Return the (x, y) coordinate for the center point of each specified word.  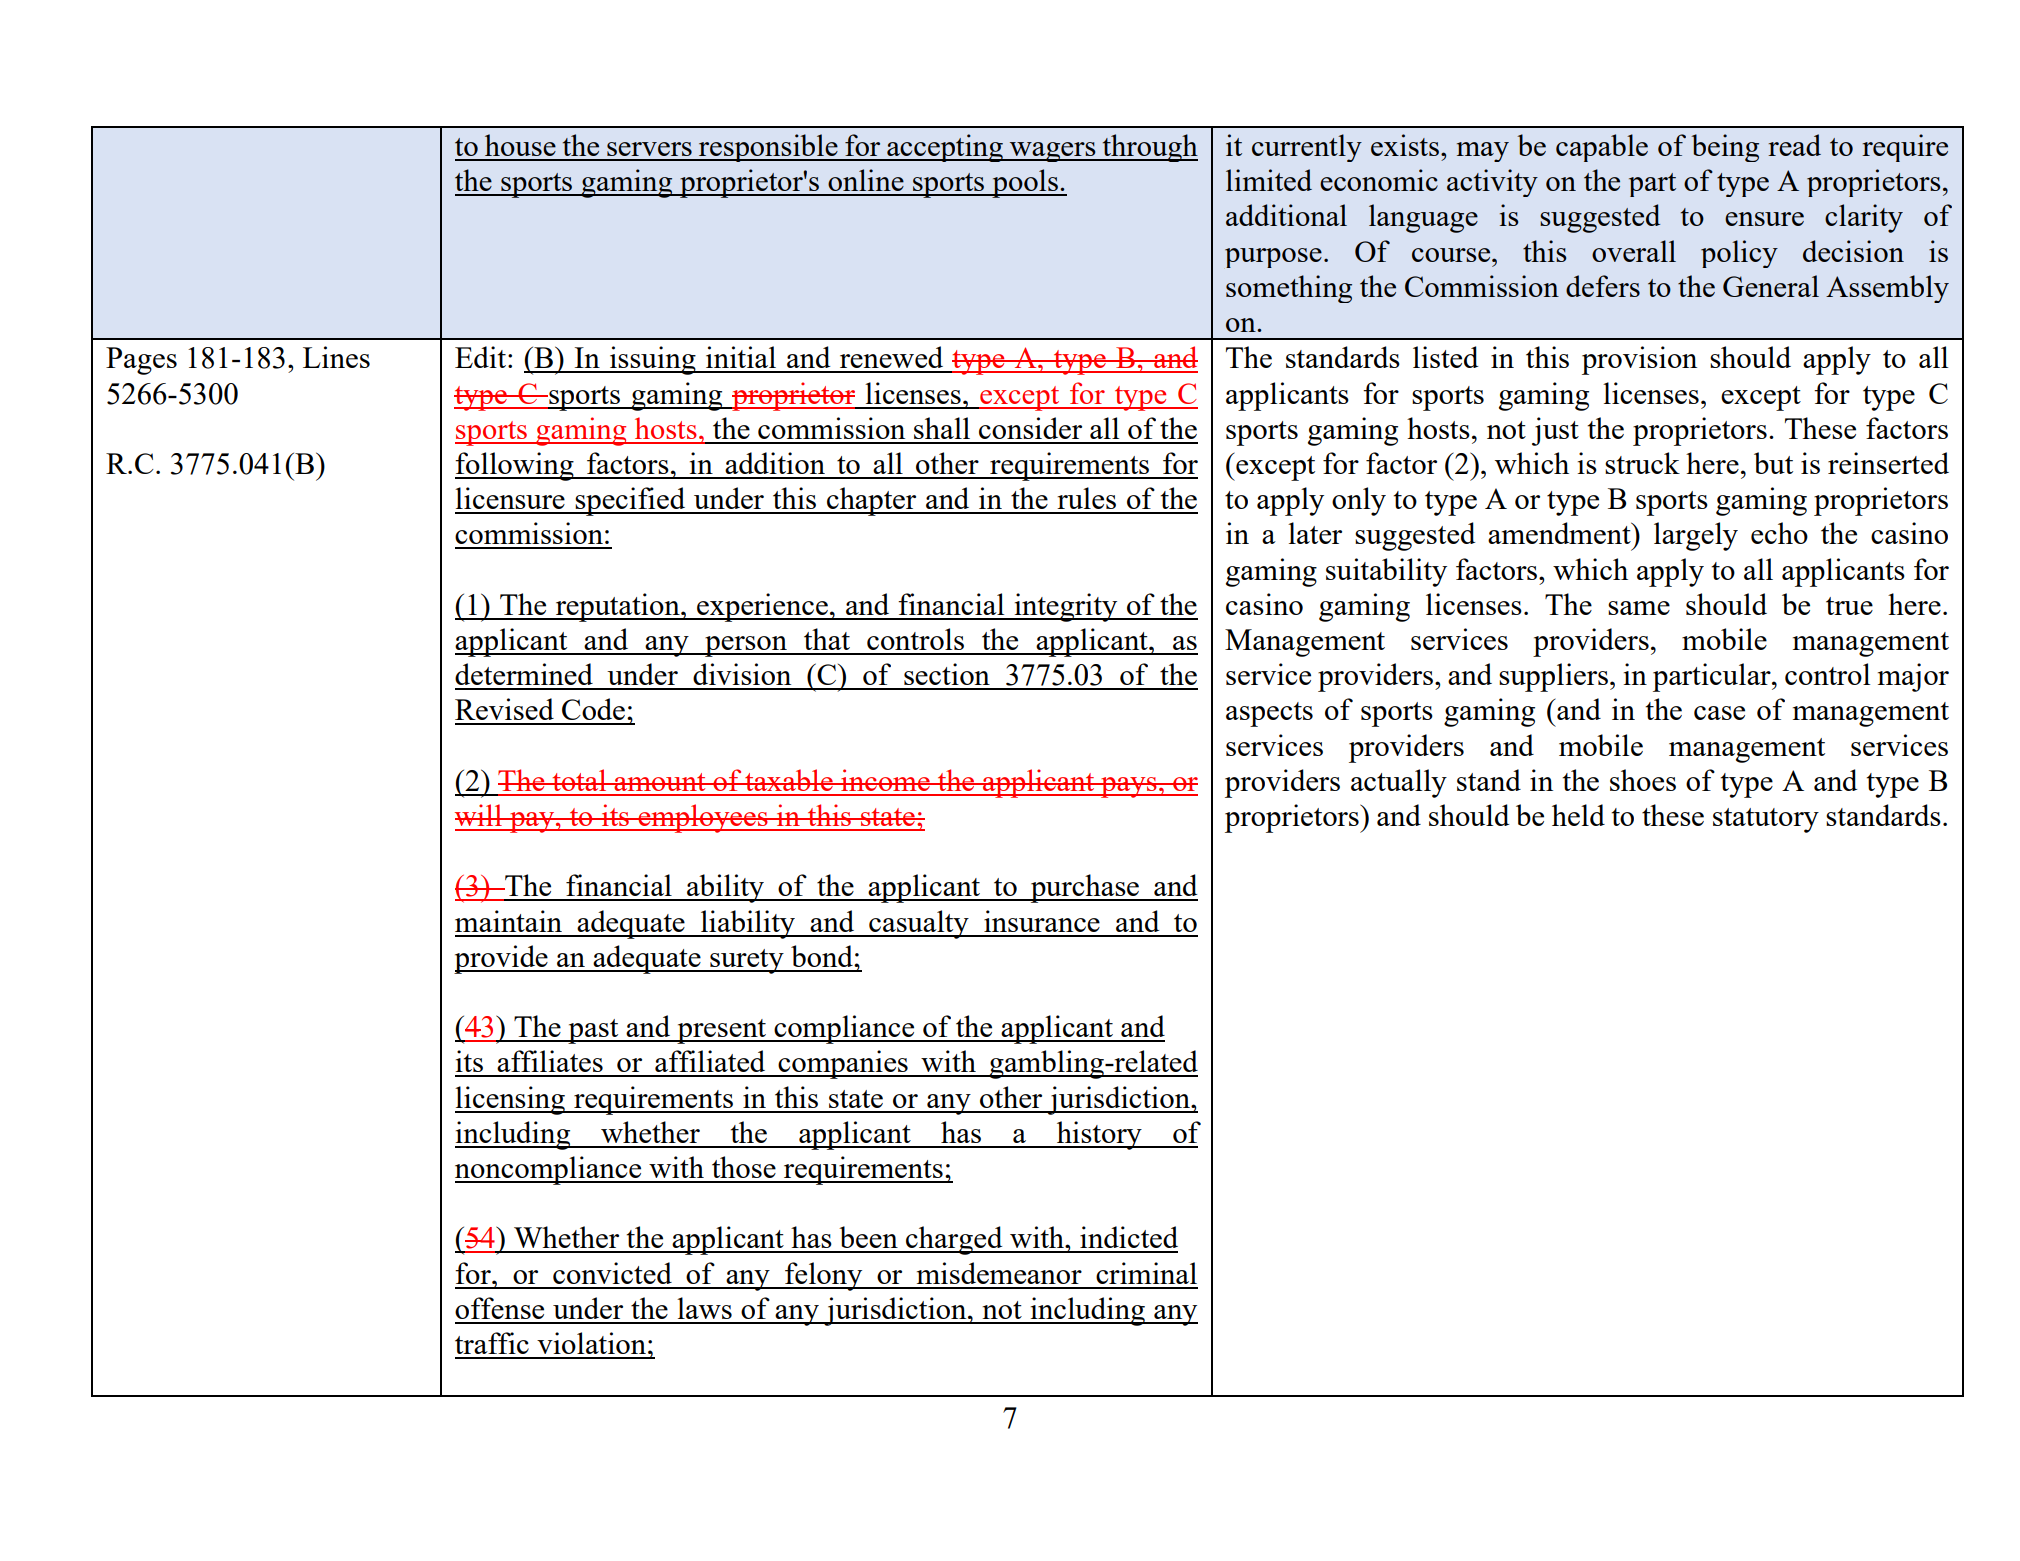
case (1719, 713)
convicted (612, 1273)
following (515, 466)
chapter (872, 501)
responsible (768, 148)
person (746, 646)
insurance (1042, 921)
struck (1642, 463)
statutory (1766, 820)
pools (1025, 183)
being (1725, 148)
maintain (508, 921)
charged (954, 1240)
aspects (1269, 714)
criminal (1146, 1273)
